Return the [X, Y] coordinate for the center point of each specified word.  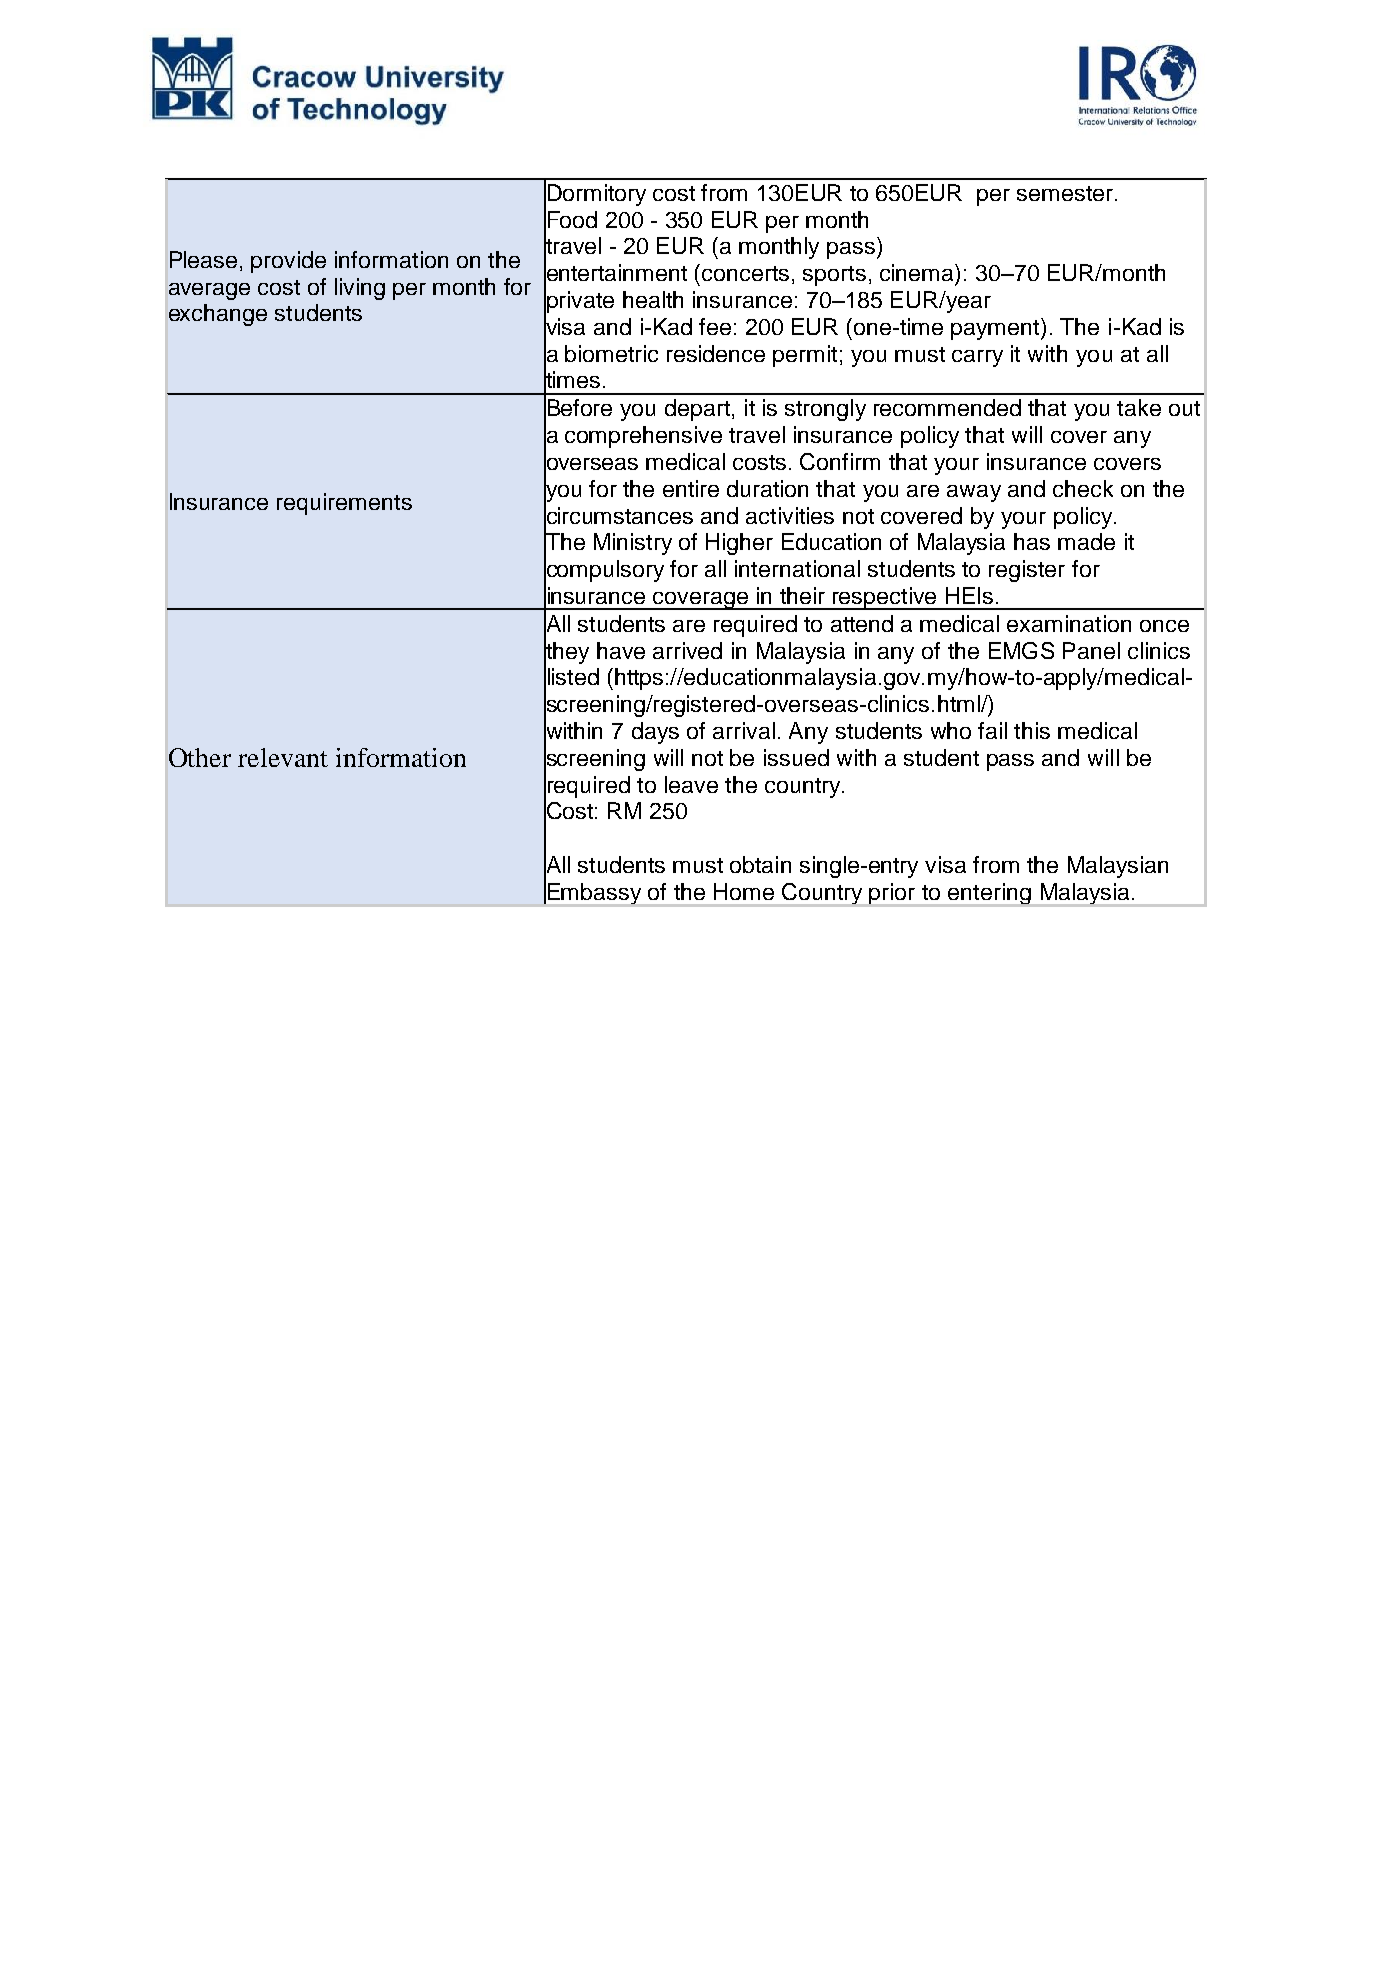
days [655, 733]
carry [977, 358]
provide [288, 262]
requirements [344, 504]
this [1032, 730]
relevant [283, 757]
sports [834, 276]
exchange [218, 315]
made [1086, 541]
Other [200, 757]
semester [1065, 193]
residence [716, 353]
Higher [739, 544]
